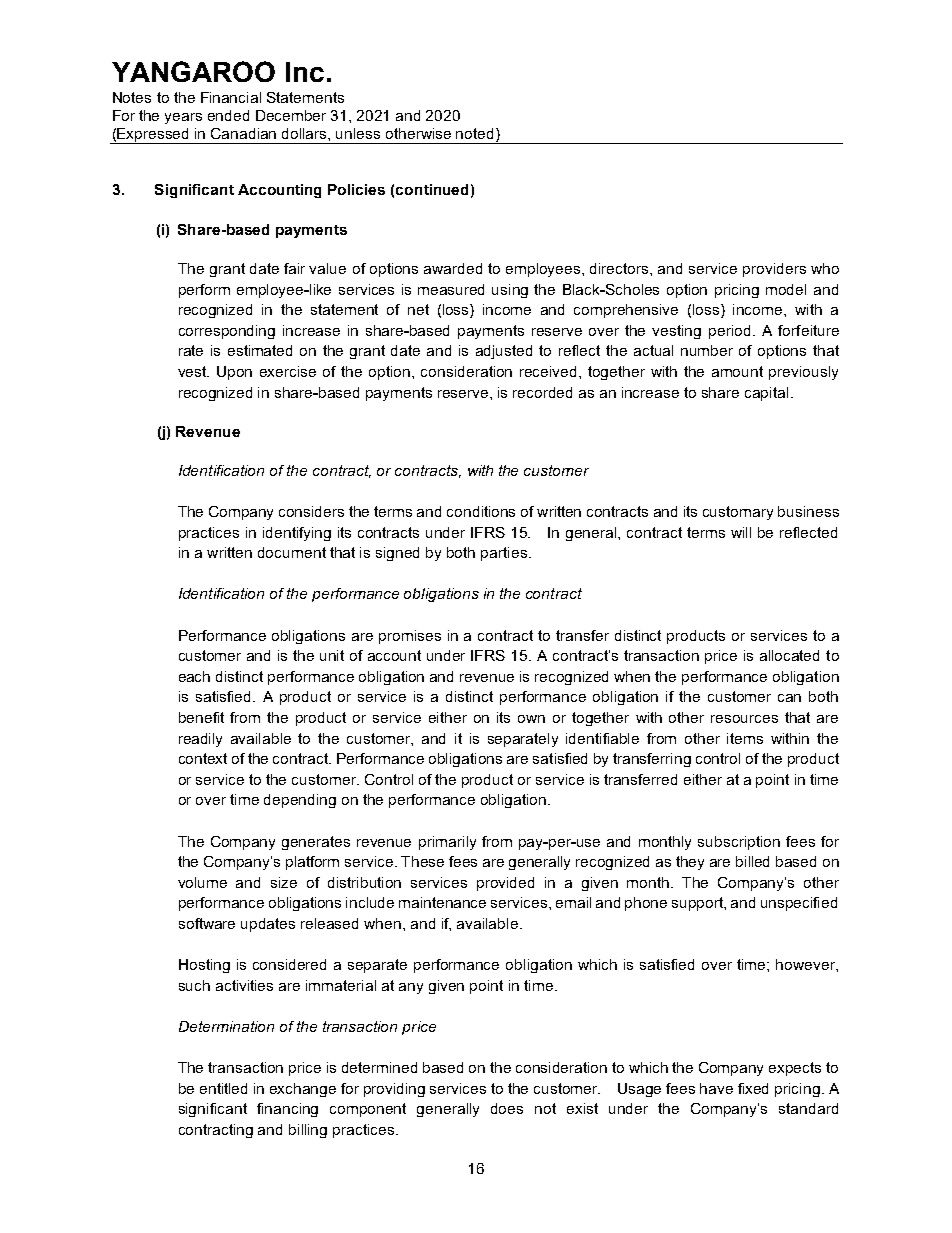 The image size is (952, 1233). What do you see at coordinates (504, 352) in the screenshot?
I see `adjusted` at bounding box center [504, 352].
